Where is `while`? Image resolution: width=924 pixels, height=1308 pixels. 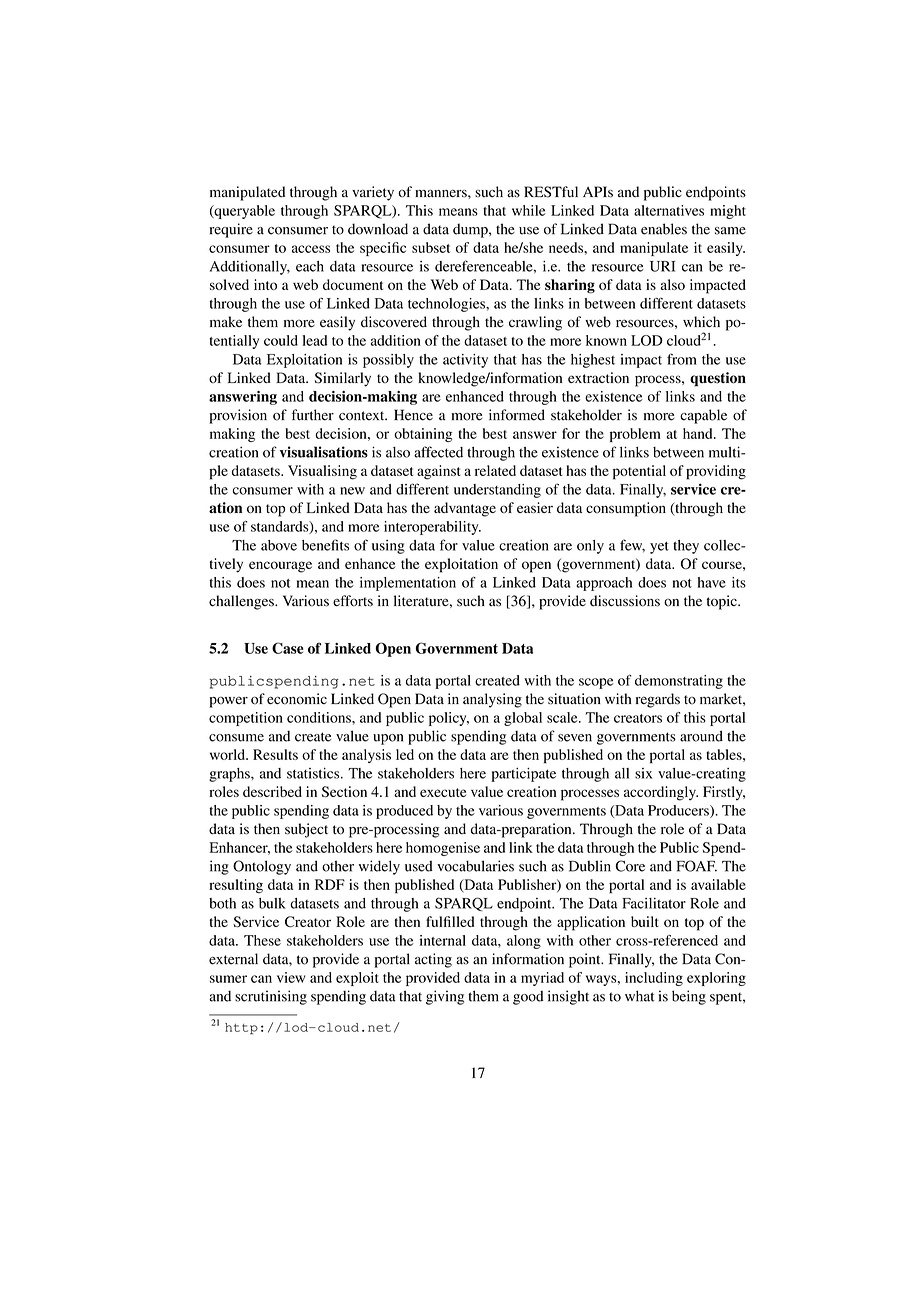
while is located at coordinates (529, 210).
